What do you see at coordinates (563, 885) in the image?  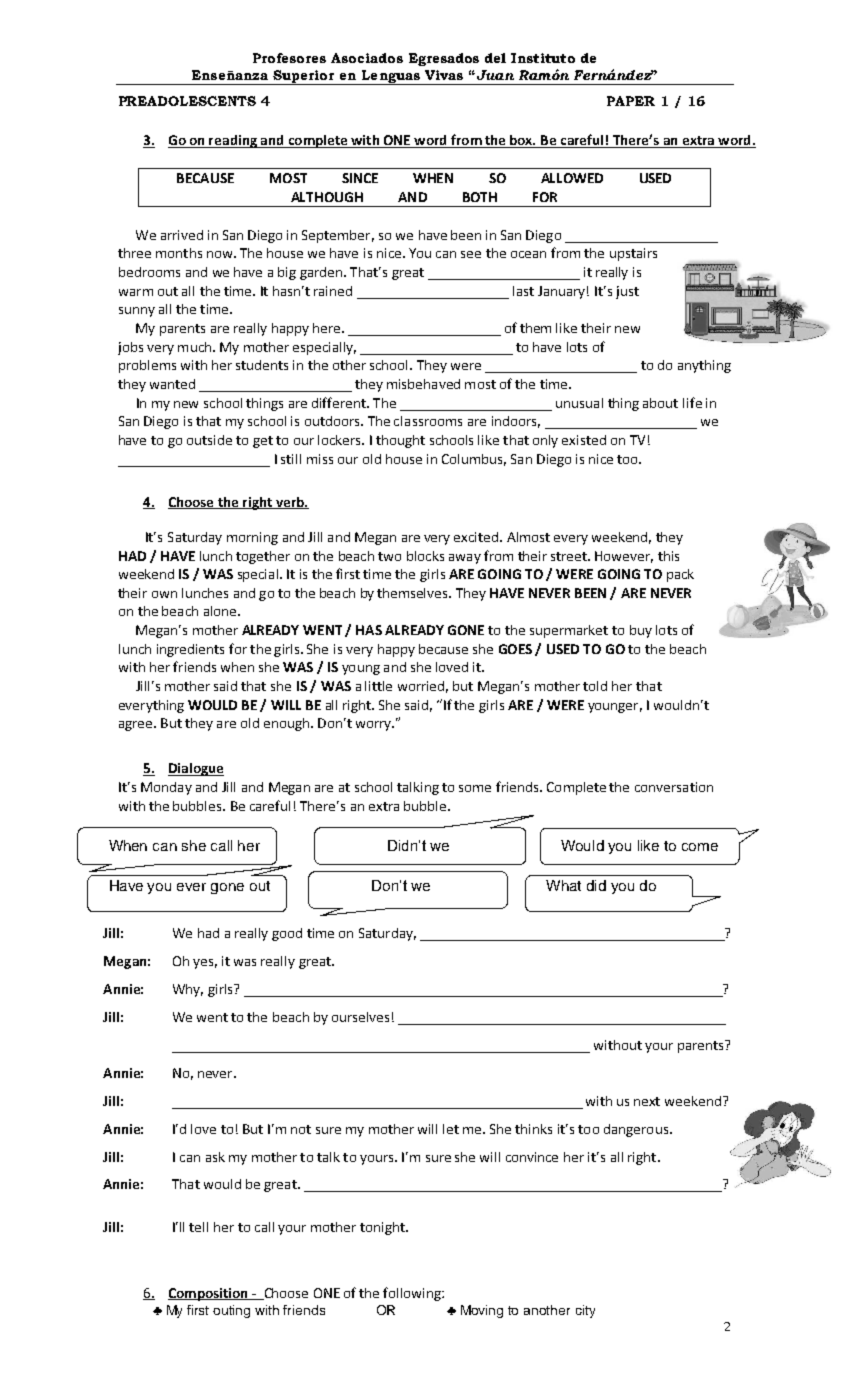 I see `What` at bounding box center [563, 885].
